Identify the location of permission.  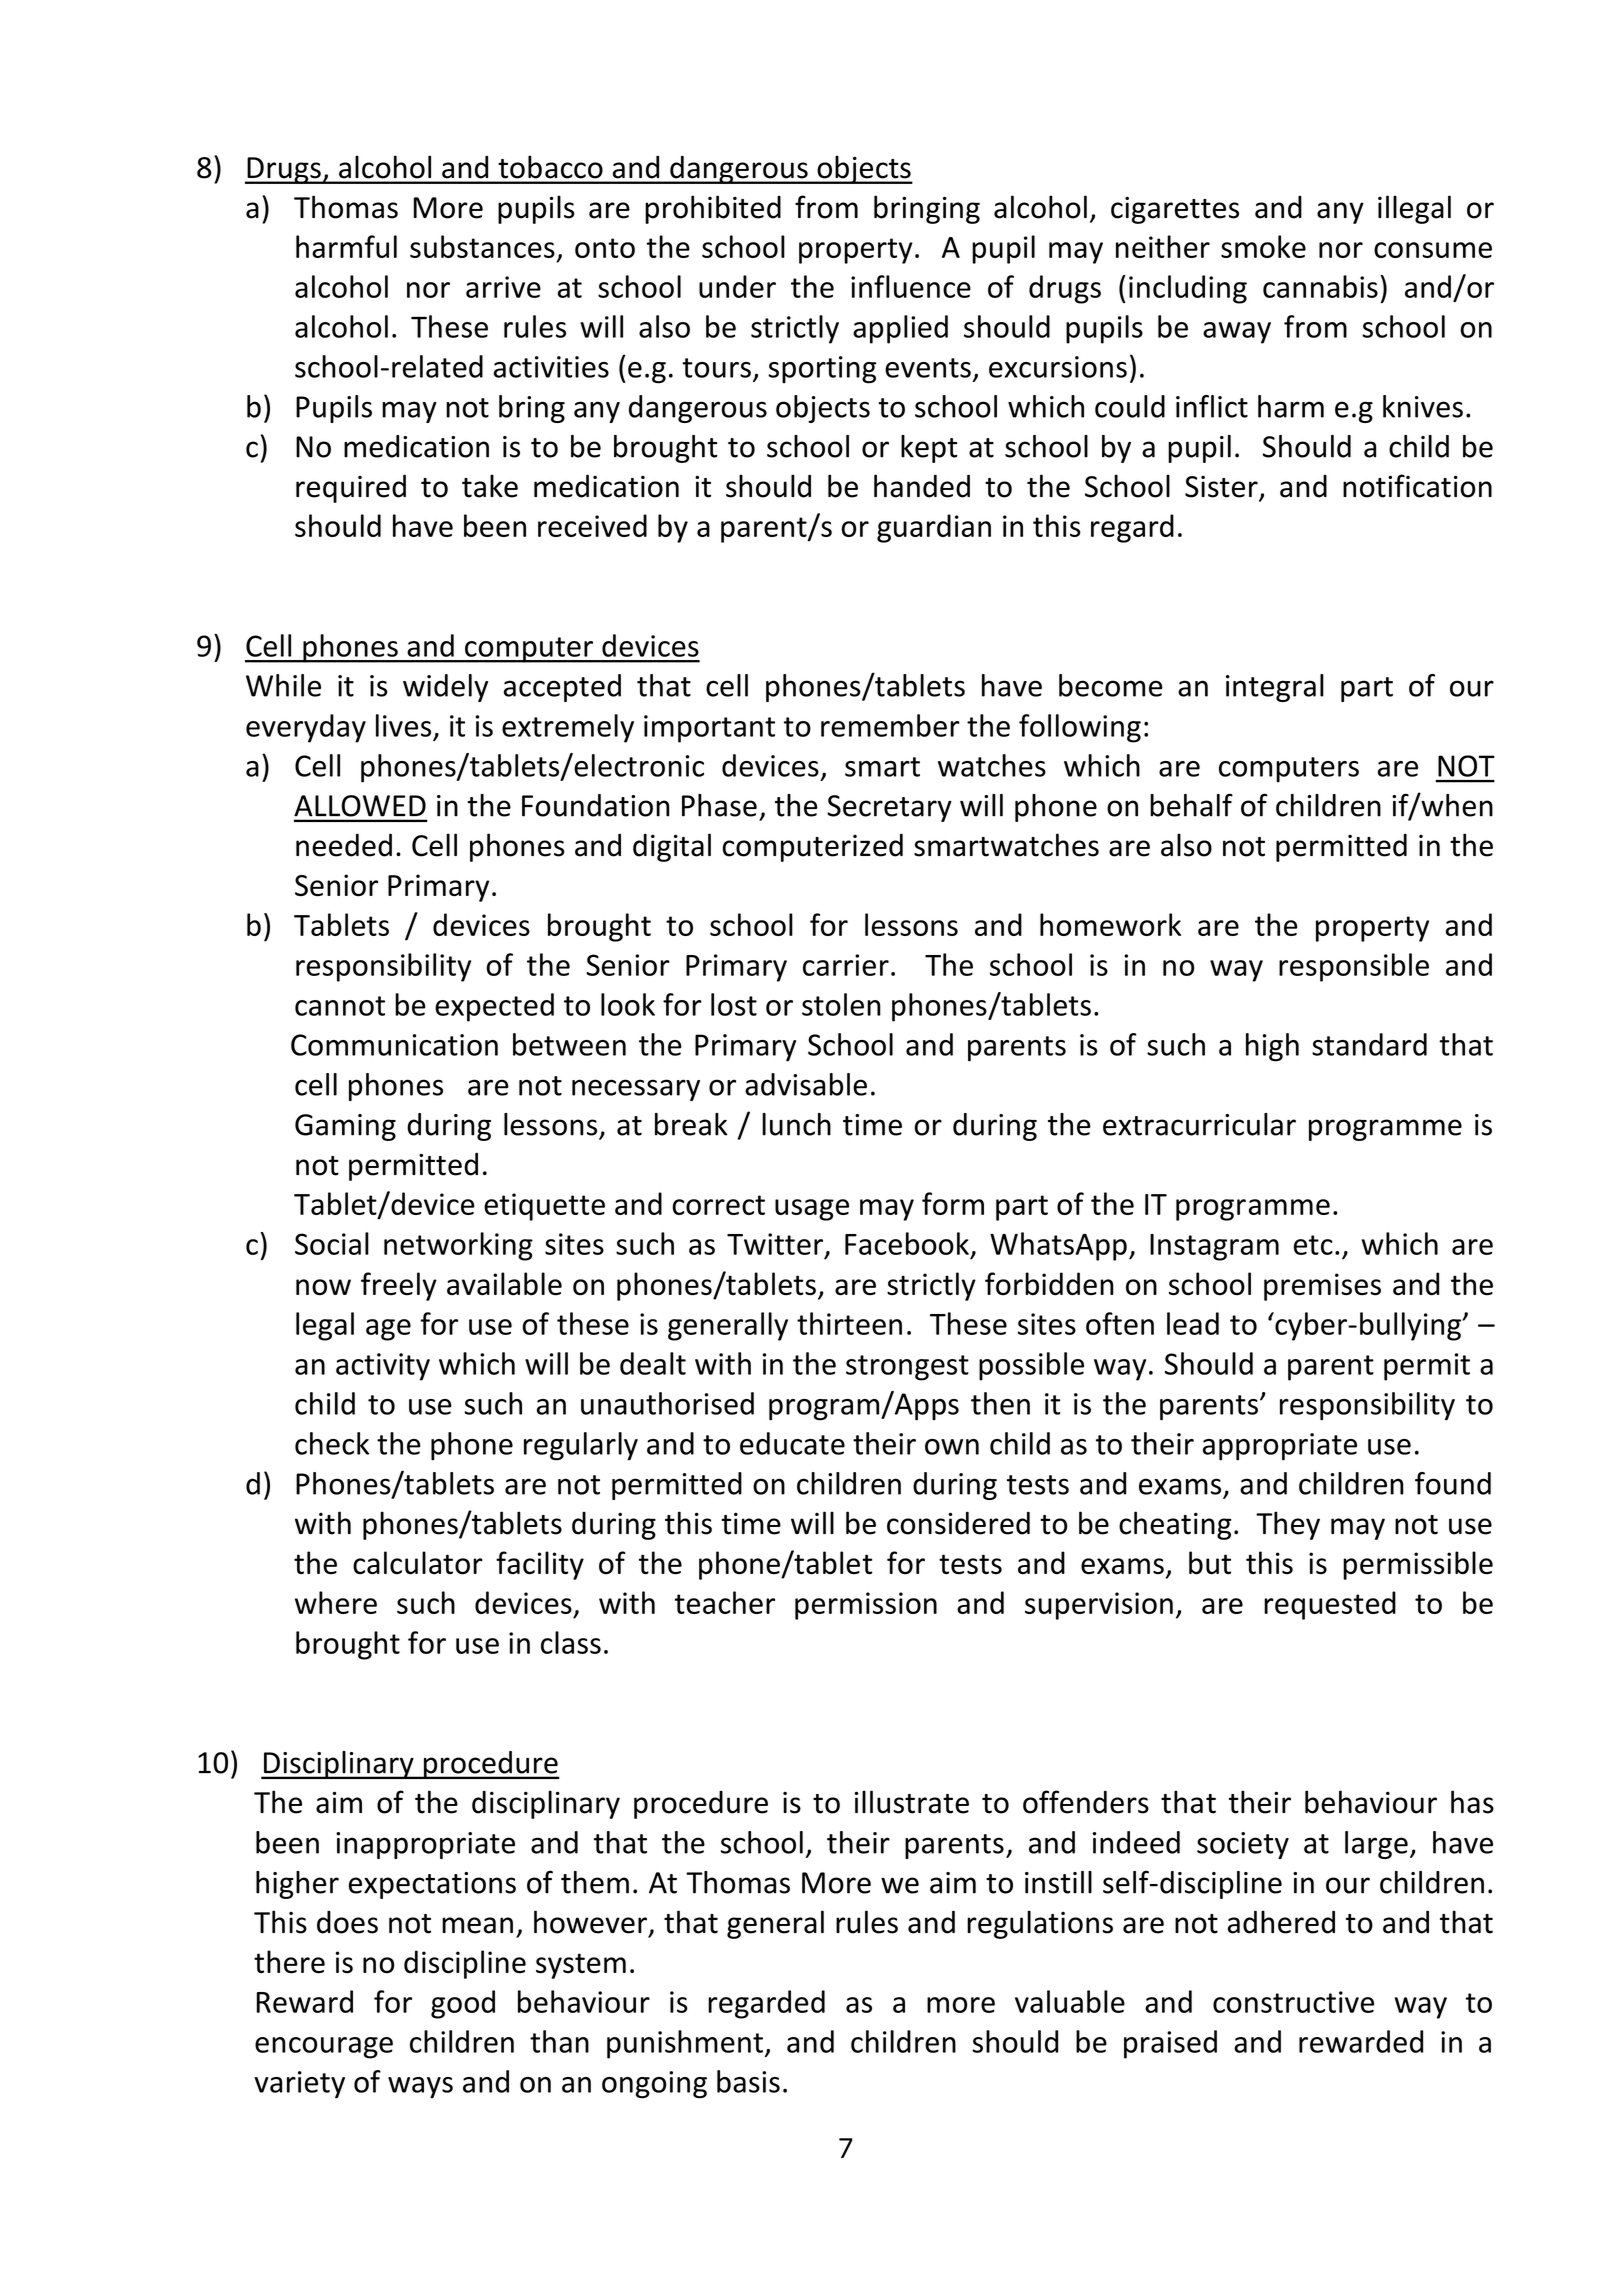
(866, 1606).
